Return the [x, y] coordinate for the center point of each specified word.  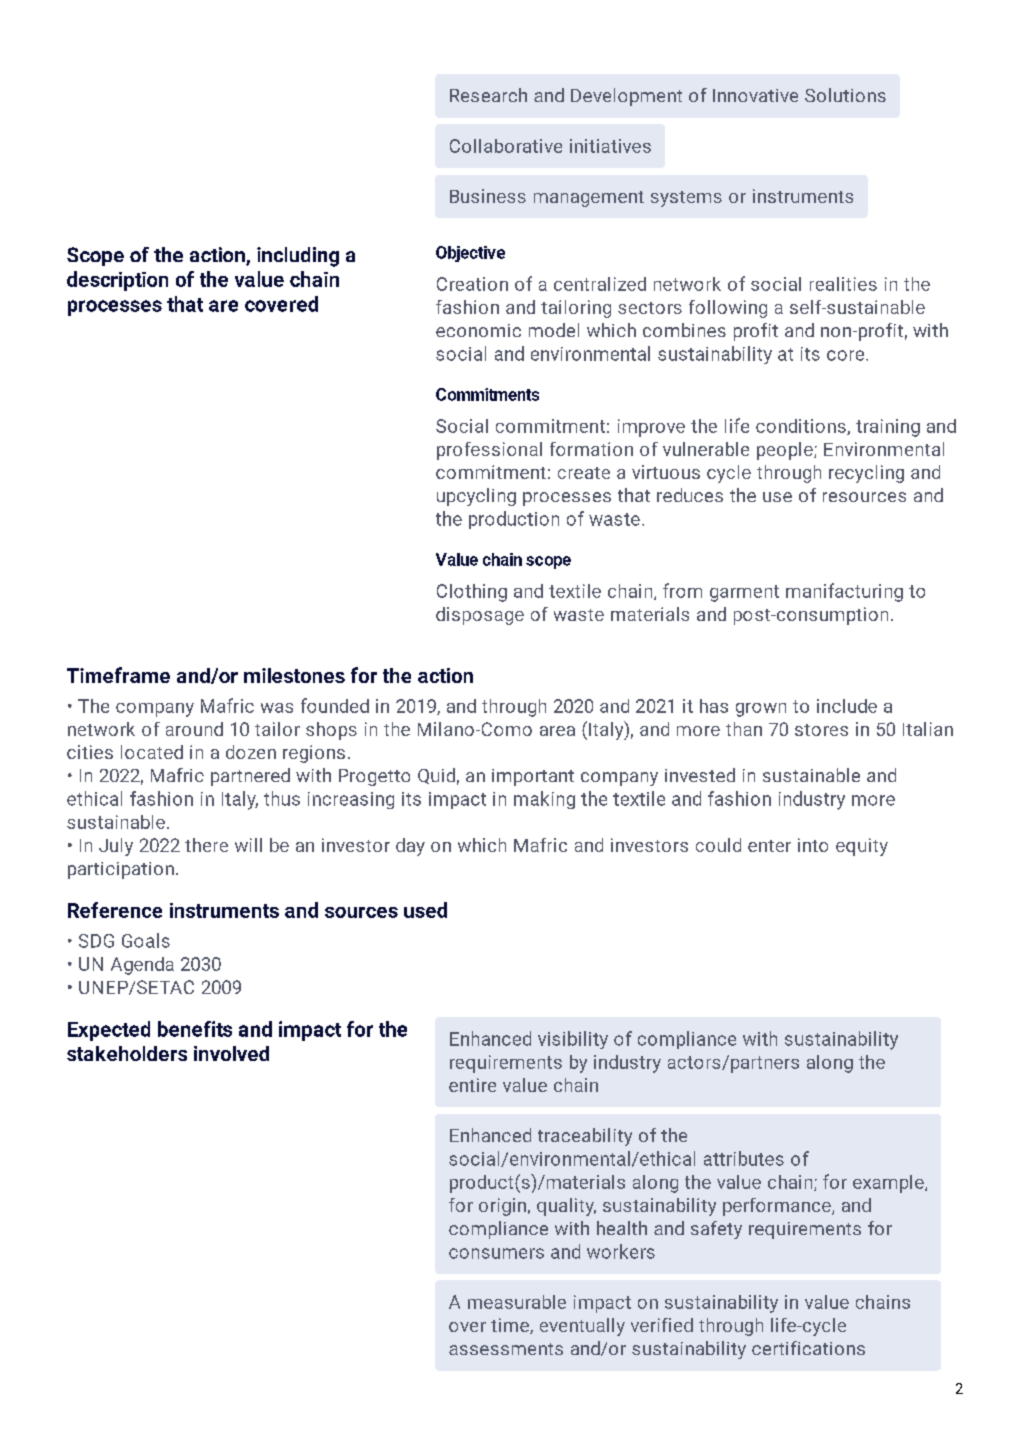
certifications [808, 1348]
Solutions [845, 95]
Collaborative [506, 146]
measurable [517, 1302]
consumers [496, 1253]
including [298, 257]
